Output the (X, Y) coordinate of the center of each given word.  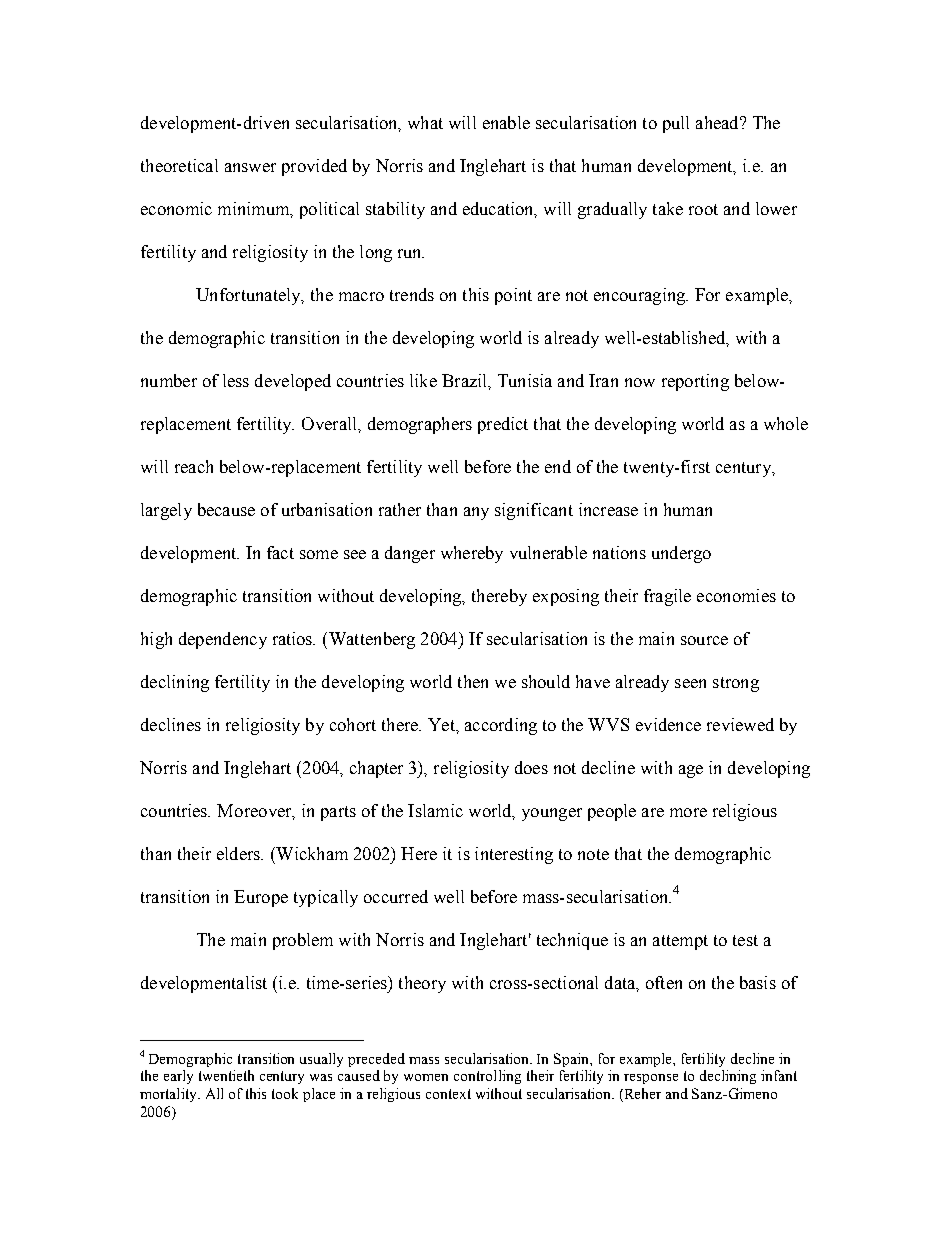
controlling (487, 1077)
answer (250, 167)
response (651, 1079)
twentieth (226, 1075)
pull (676, 124)
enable (506, 122)
